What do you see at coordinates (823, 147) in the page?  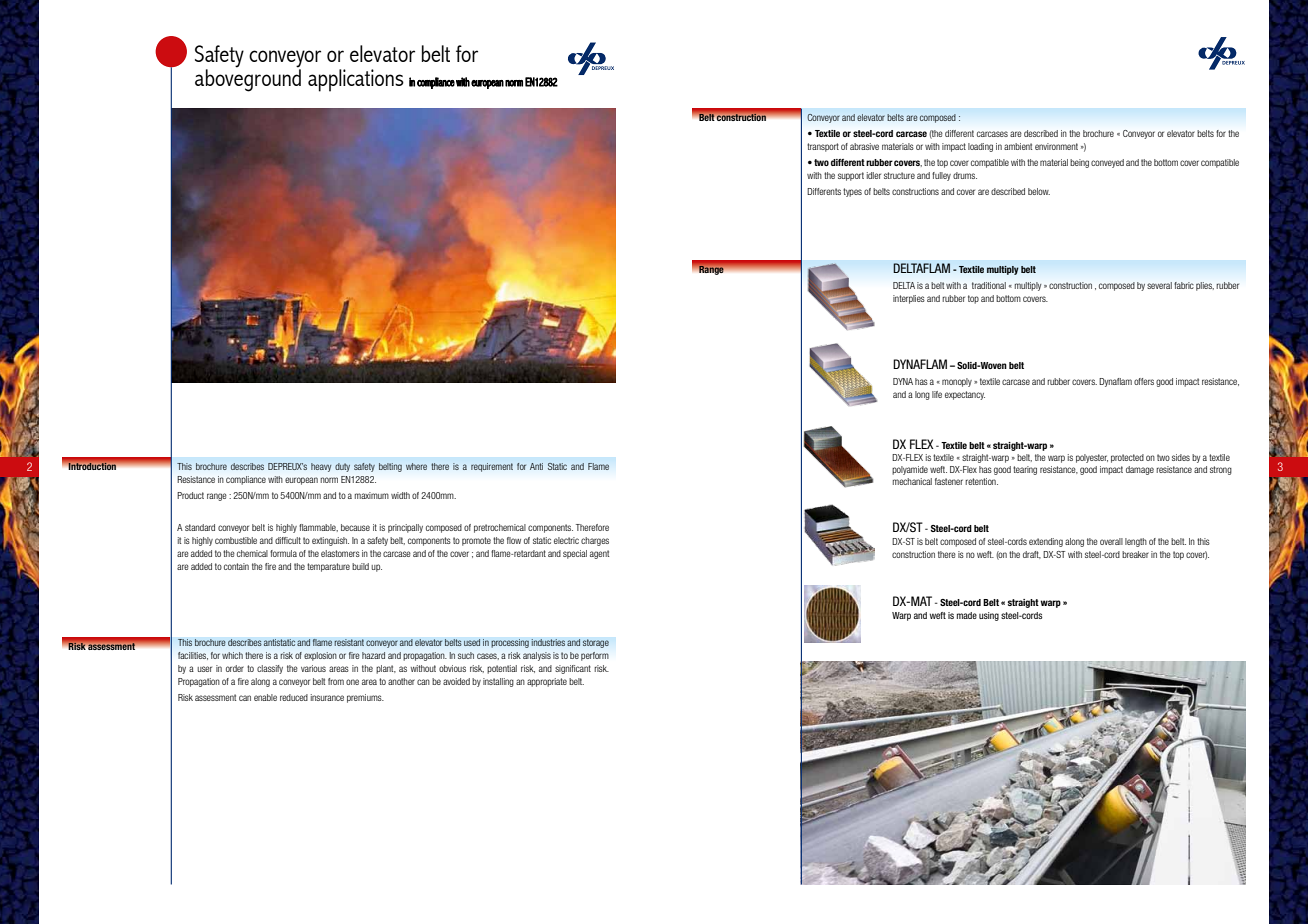 I see `transport` at bounding box center [823, 147].
